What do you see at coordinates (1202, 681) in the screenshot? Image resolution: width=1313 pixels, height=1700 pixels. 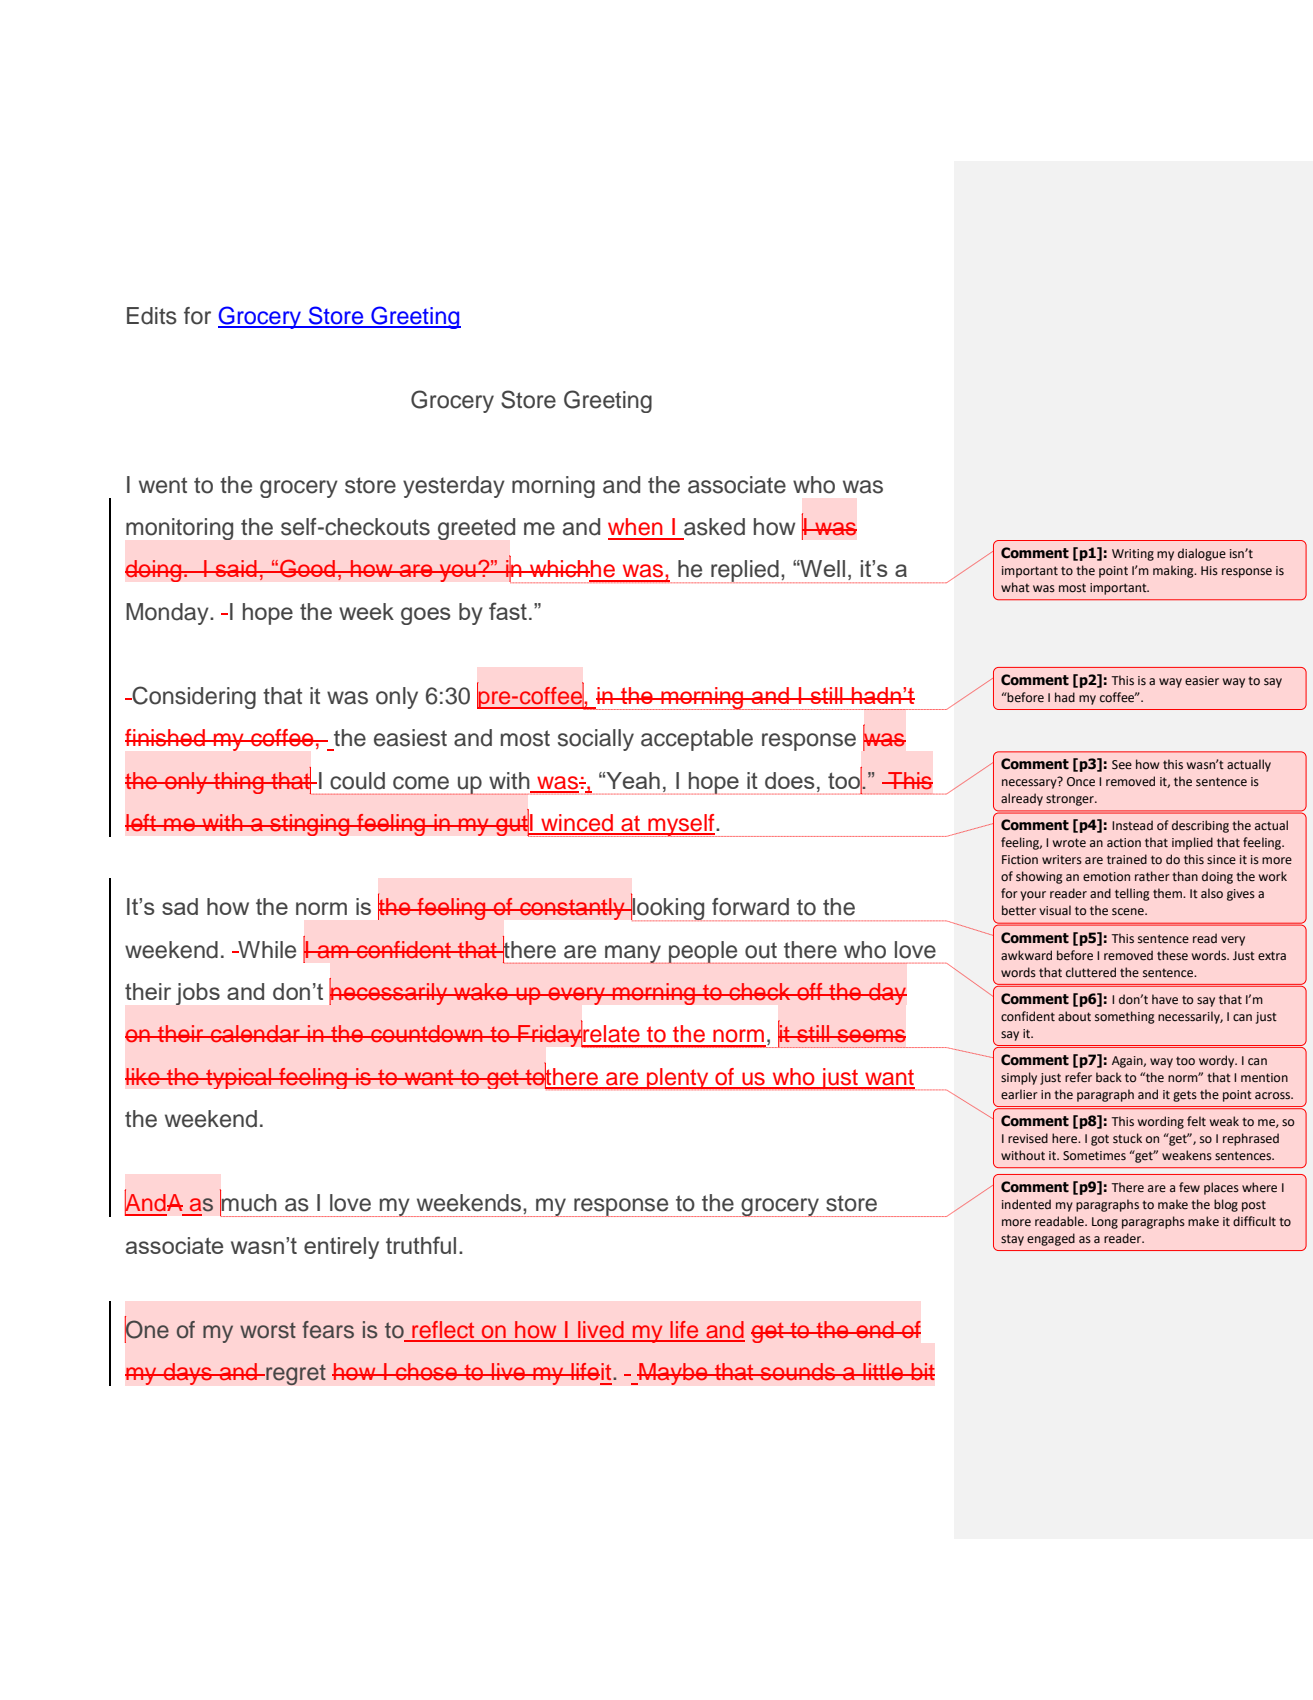 I see `easier` at bounding box center [1202, 681].
